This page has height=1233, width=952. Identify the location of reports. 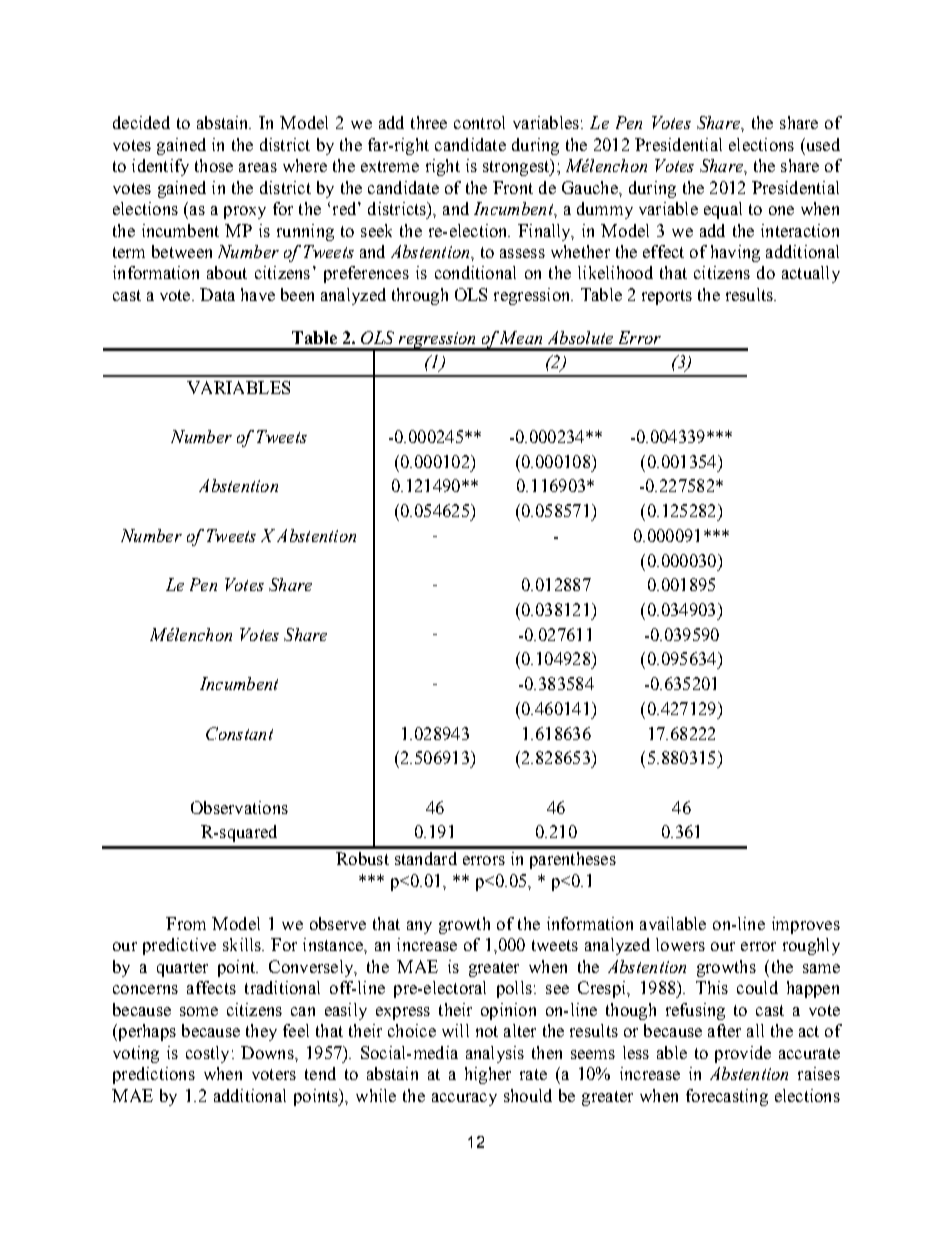
(667, 297).
